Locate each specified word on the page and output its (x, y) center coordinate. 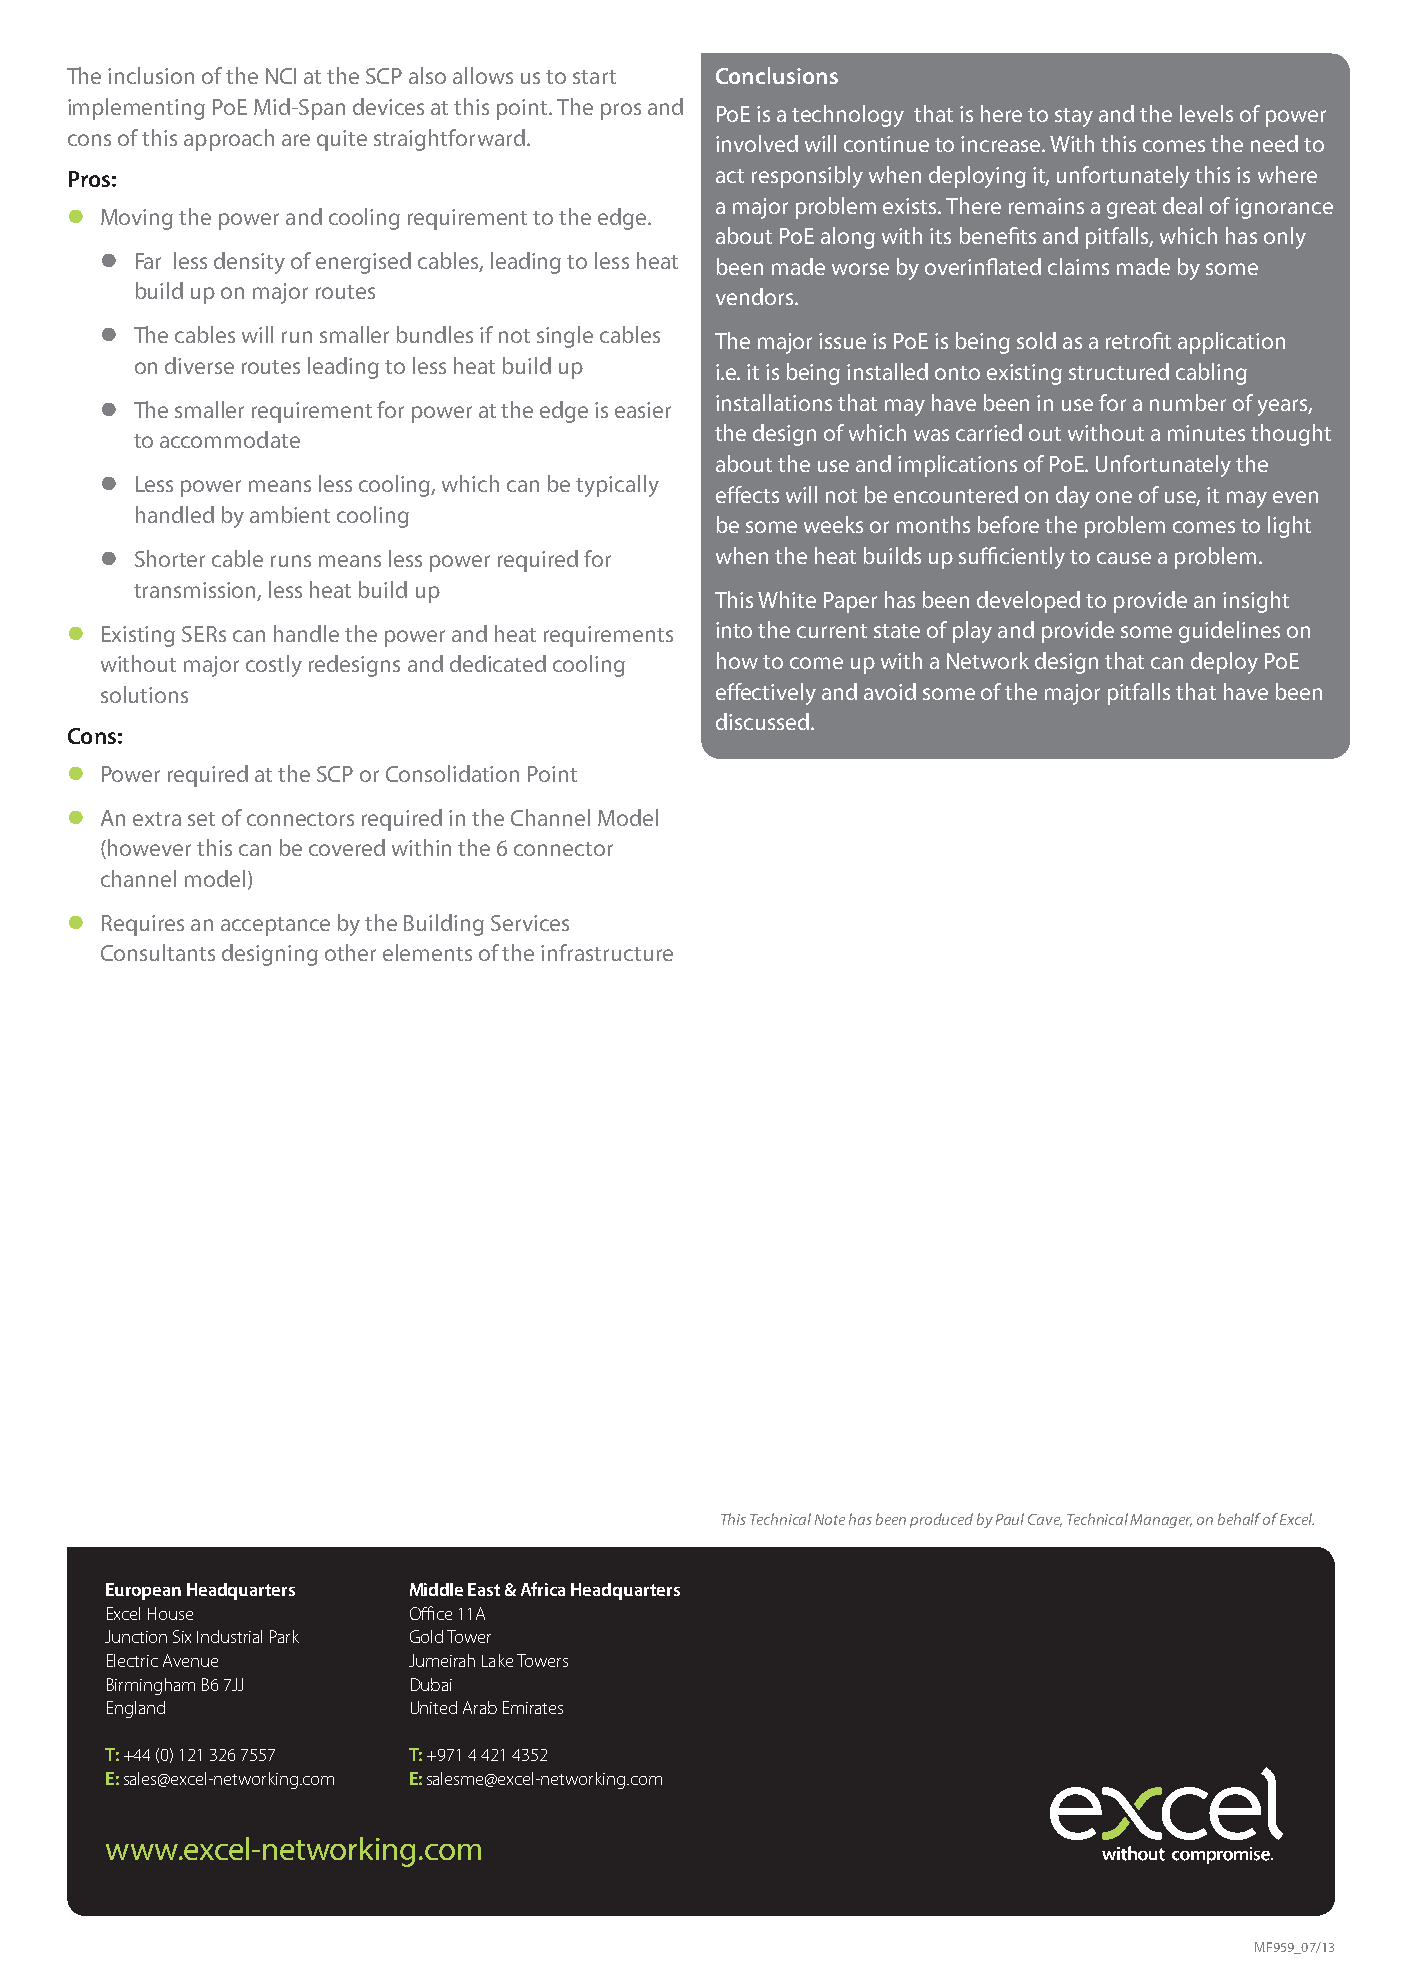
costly (274, 666)
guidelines (1229, 632)
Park (284, 1636)
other (350, 952)
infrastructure (607, 952)
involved (757, 143)
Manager (1161, 1521)
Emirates (533, 1707)
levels (1206, 113)
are (296, 140)
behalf (1239, 1519)
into (734, 630)
